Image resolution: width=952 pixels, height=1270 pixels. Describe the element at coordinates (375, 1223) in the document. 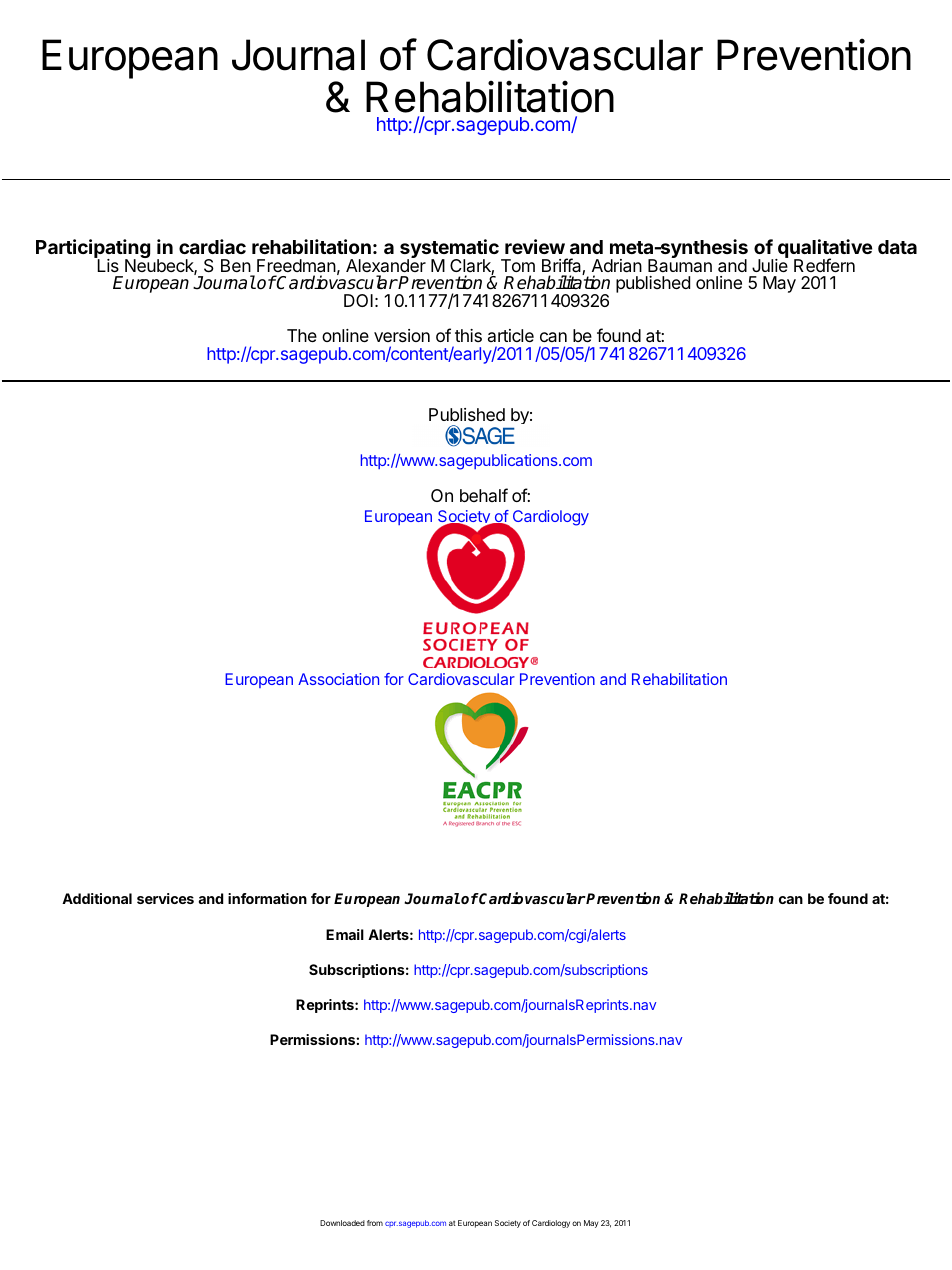

I see `from` at that location.
